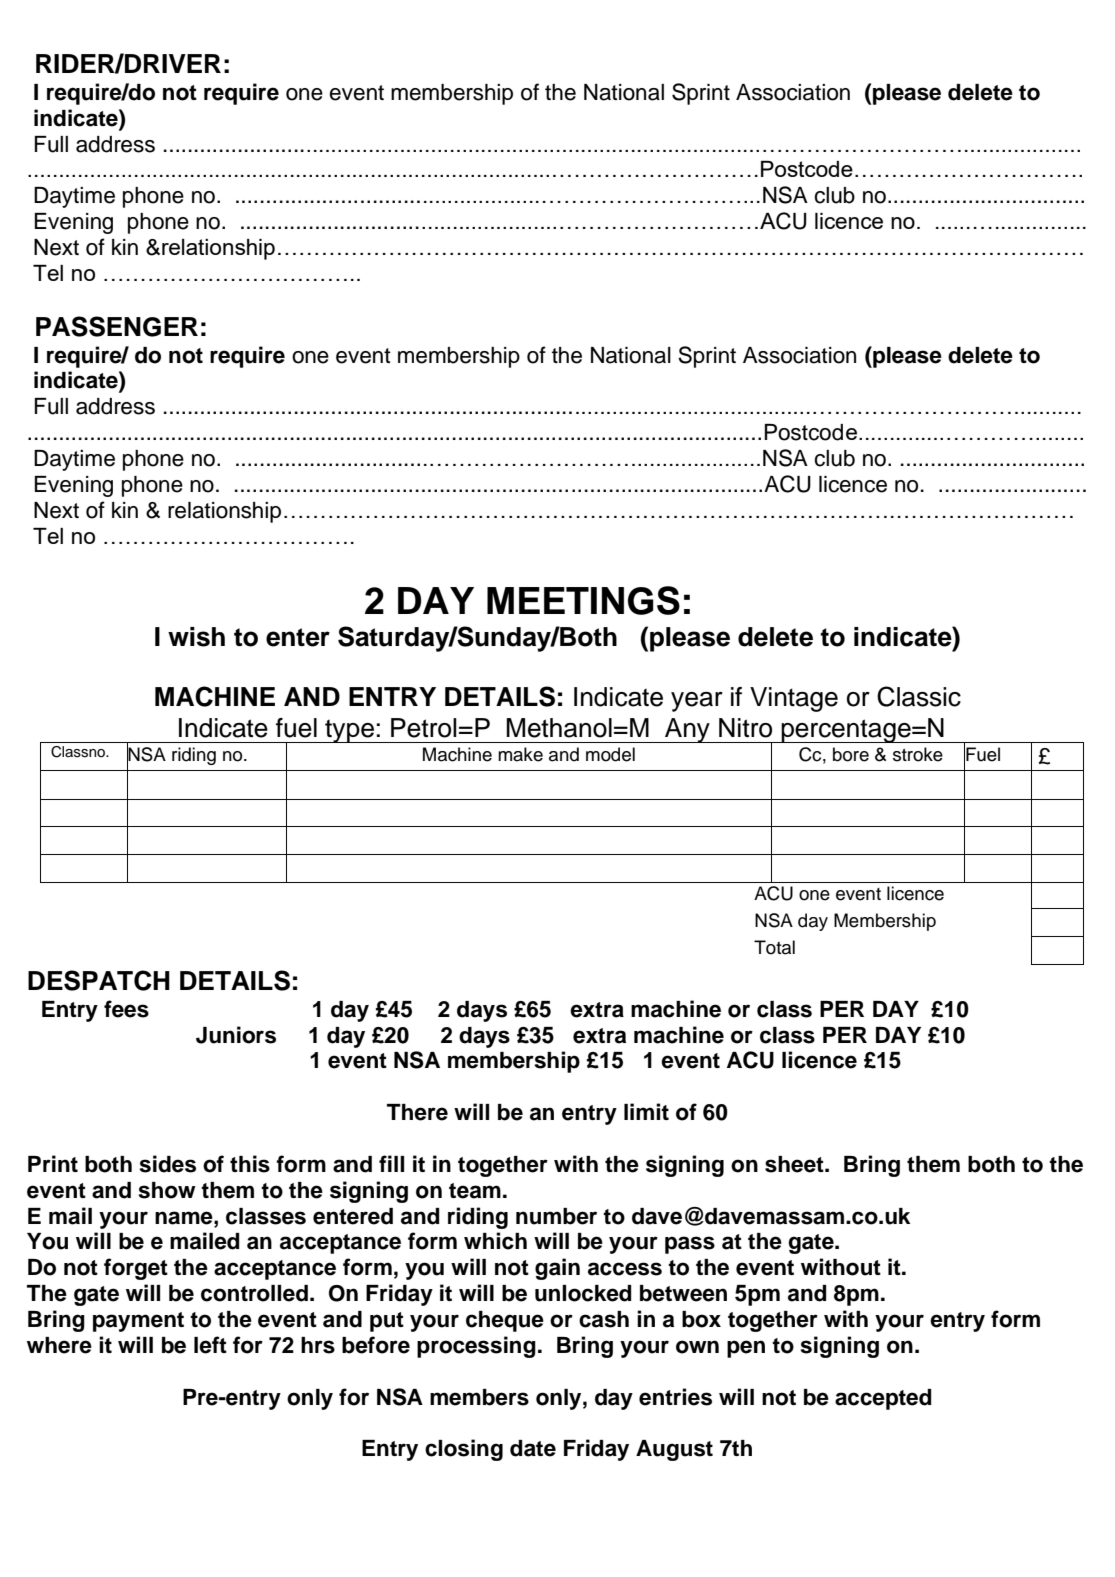  I want to click on wish, so click(196, 637).
